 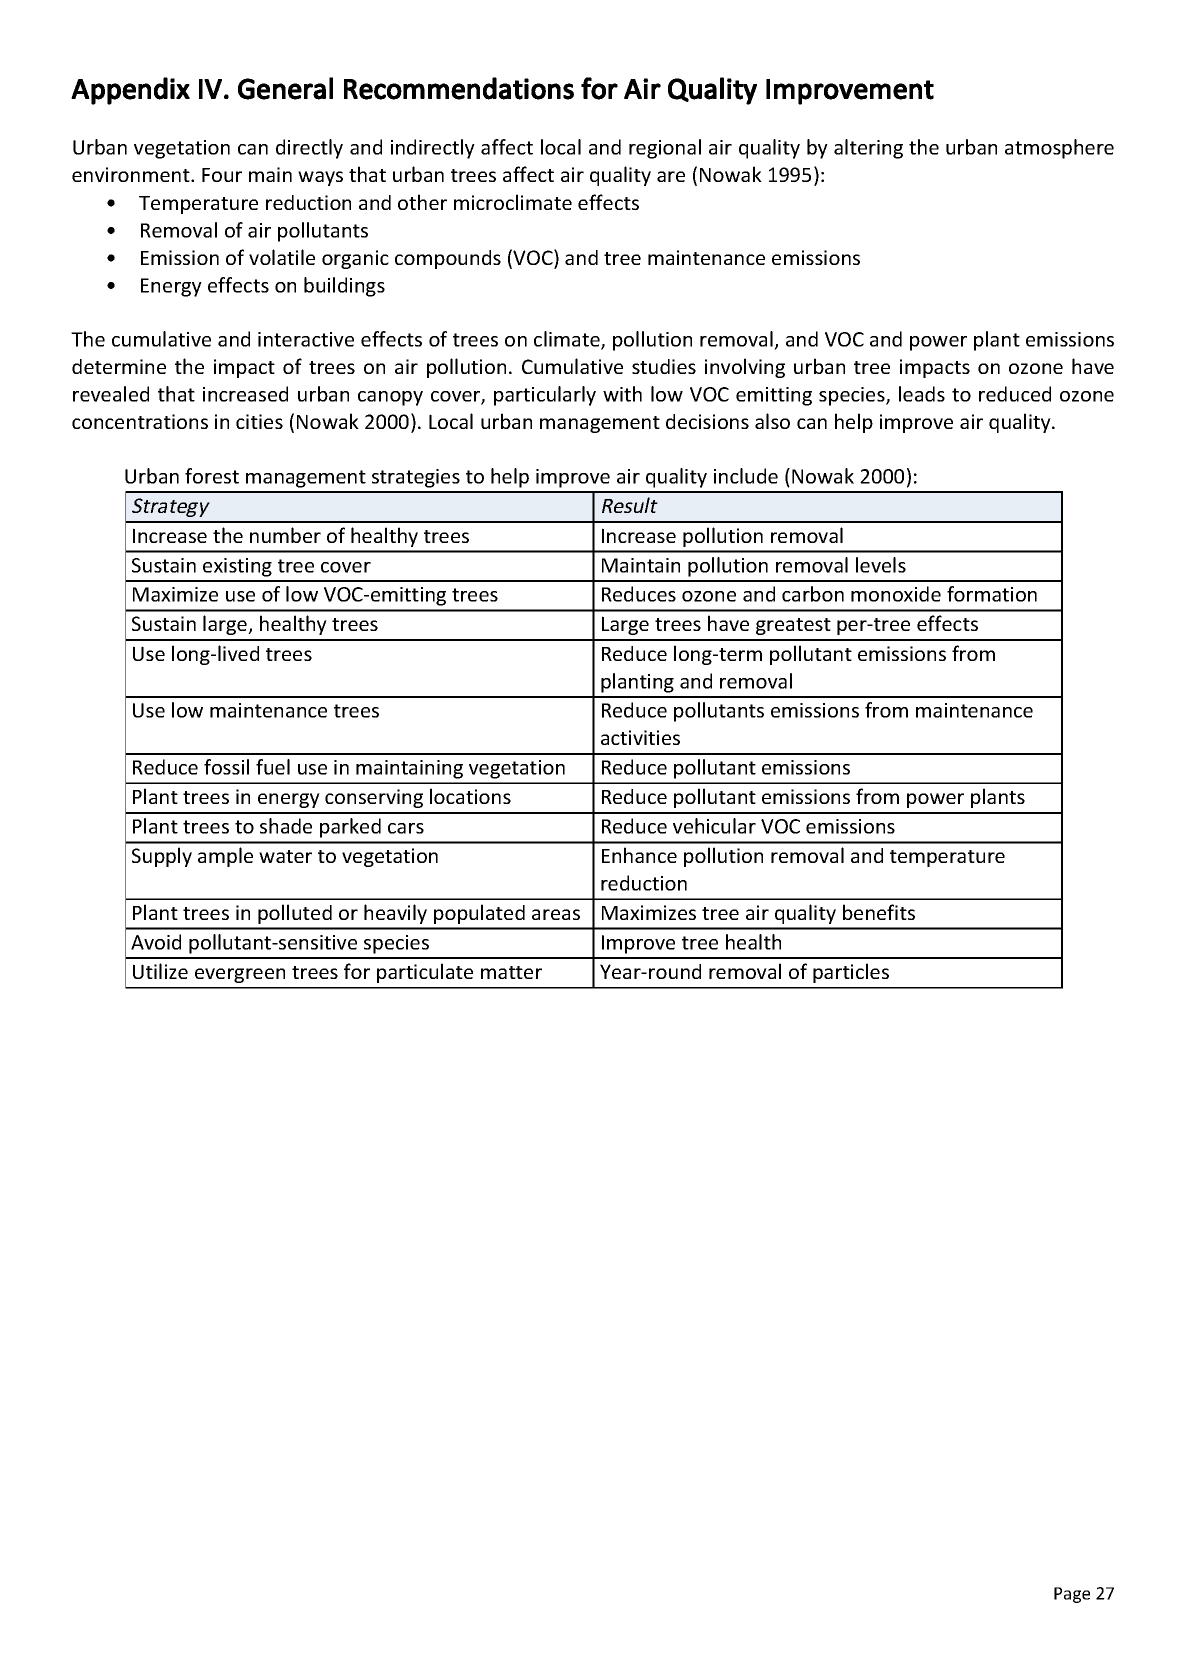 What do you see at coordinates (639, 855) in the screenshot?
I see `Enhance` at bounding box center [639, 855].
